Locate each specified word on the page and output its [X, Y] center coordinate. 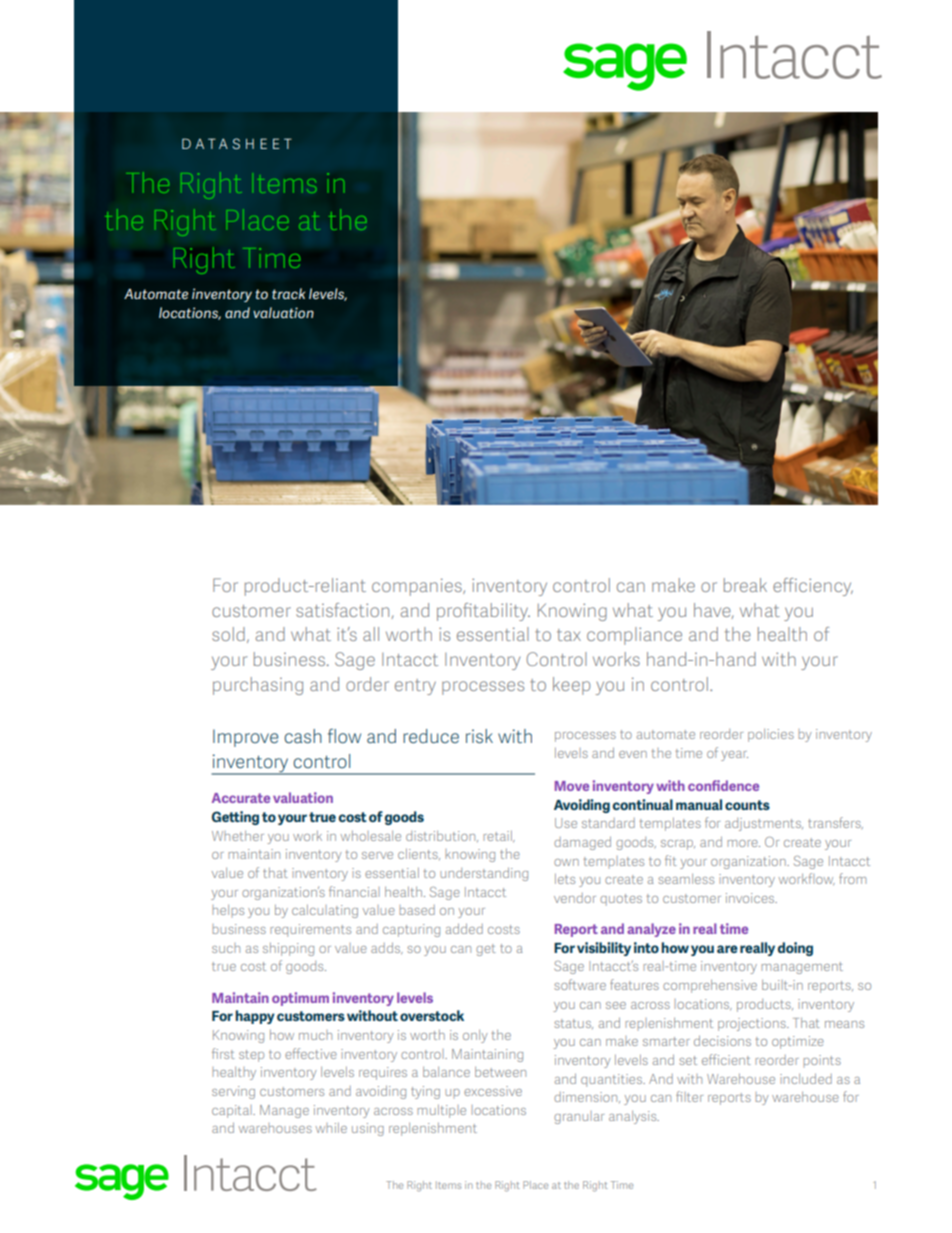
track [288, 293]
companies [418, 587]
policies [771, 735]
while [331, 1128]
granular [579, 1117]
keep [571, 686]
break [745, 585]
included [806, 1078]
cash [303, 736]
